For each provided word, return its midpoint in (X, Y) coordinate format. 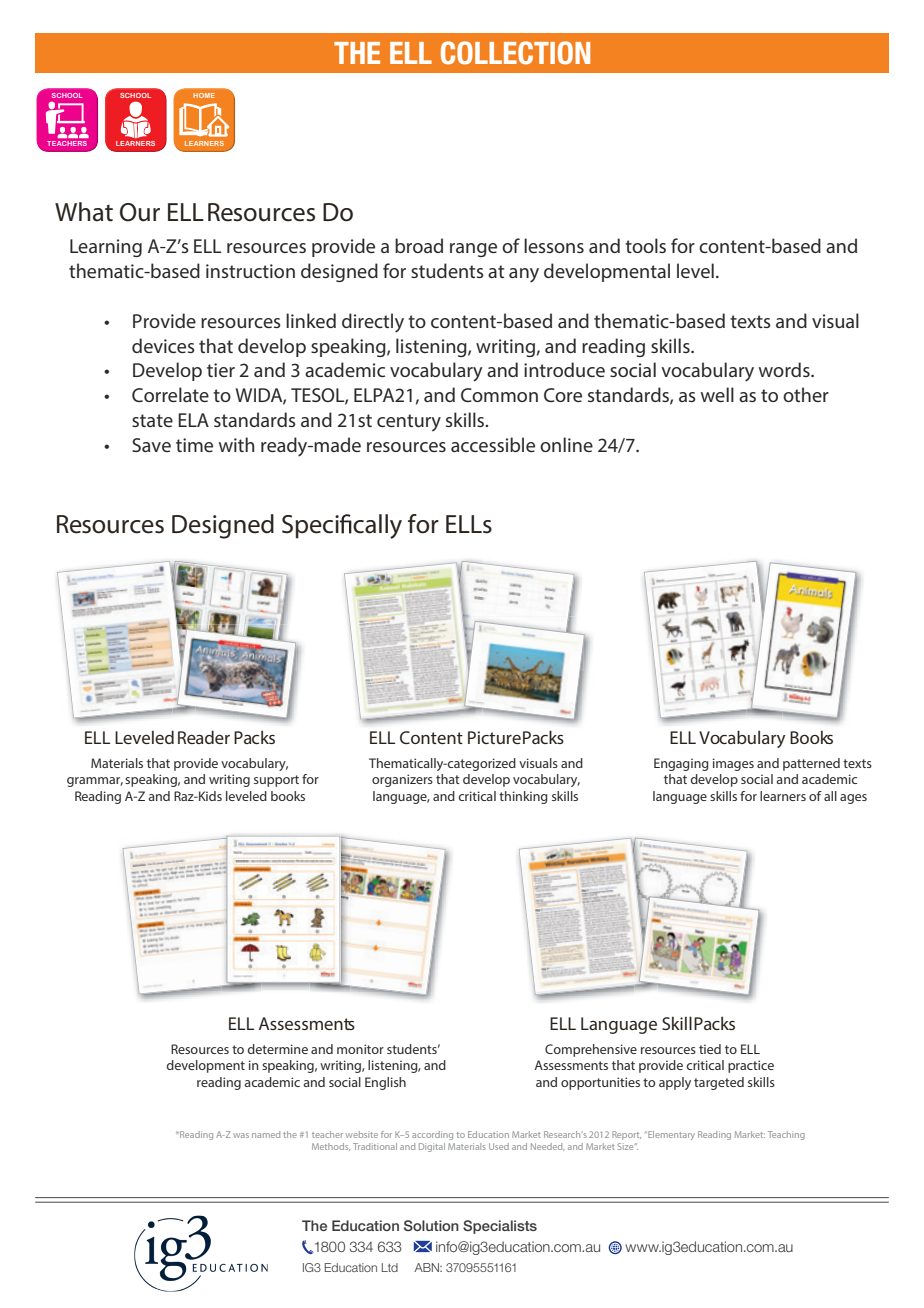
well (717, 394)
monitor (360, 1049)
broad (419, 245)
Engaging (681, 764)
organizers (402, 780)
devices (163, 345)
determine (278, 1049)
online (566, 444)
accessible (493, 444)
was (241, 1135)
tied (710, 1049)
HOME (204, 95)
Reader (204, 737)
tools (645, 245)
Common (499, 395)
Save (151, 445)
